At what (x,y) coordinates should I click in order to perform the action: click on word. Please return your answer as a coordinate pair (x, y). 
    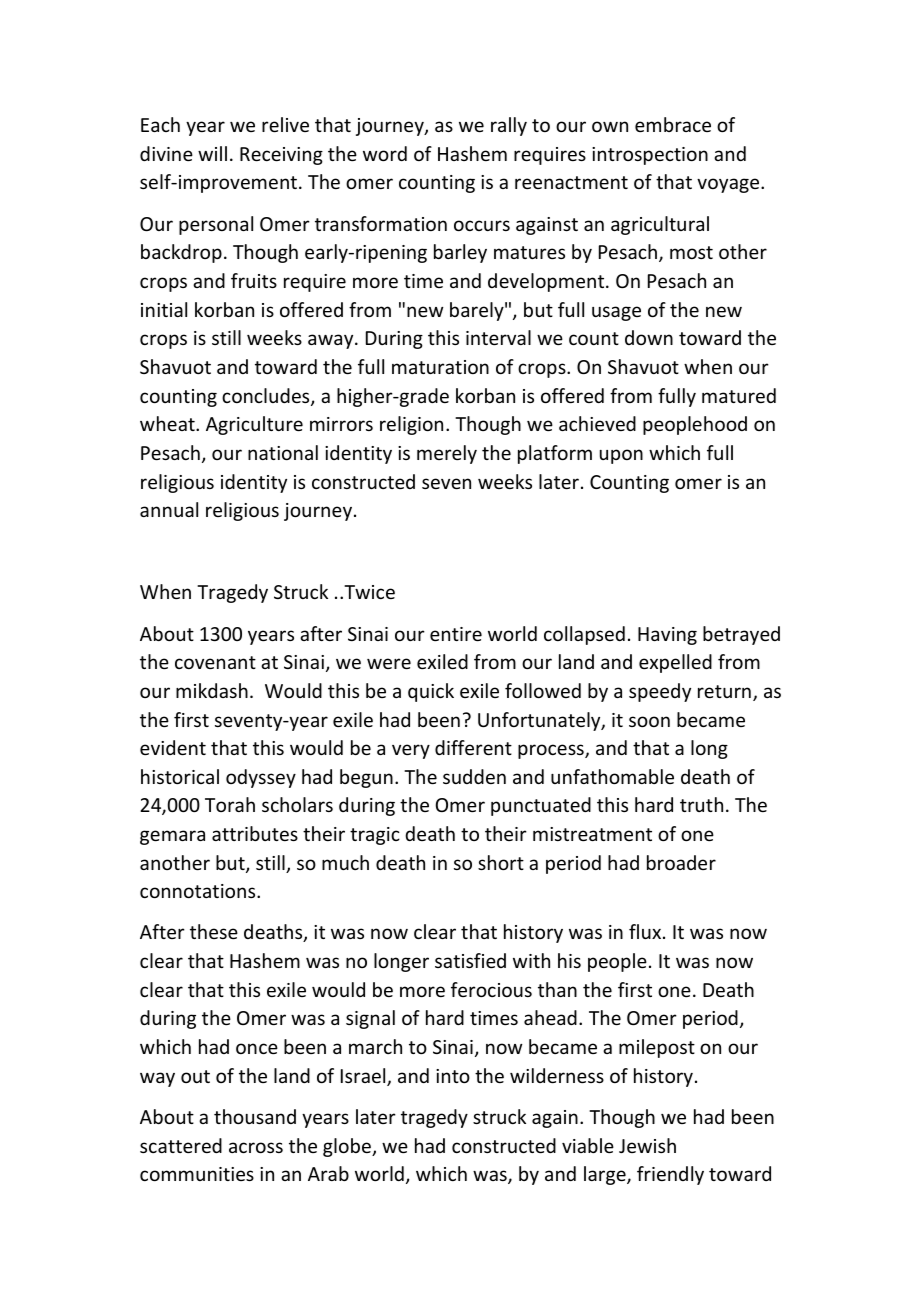
    Looking at the image, I should click on (385, 153).
